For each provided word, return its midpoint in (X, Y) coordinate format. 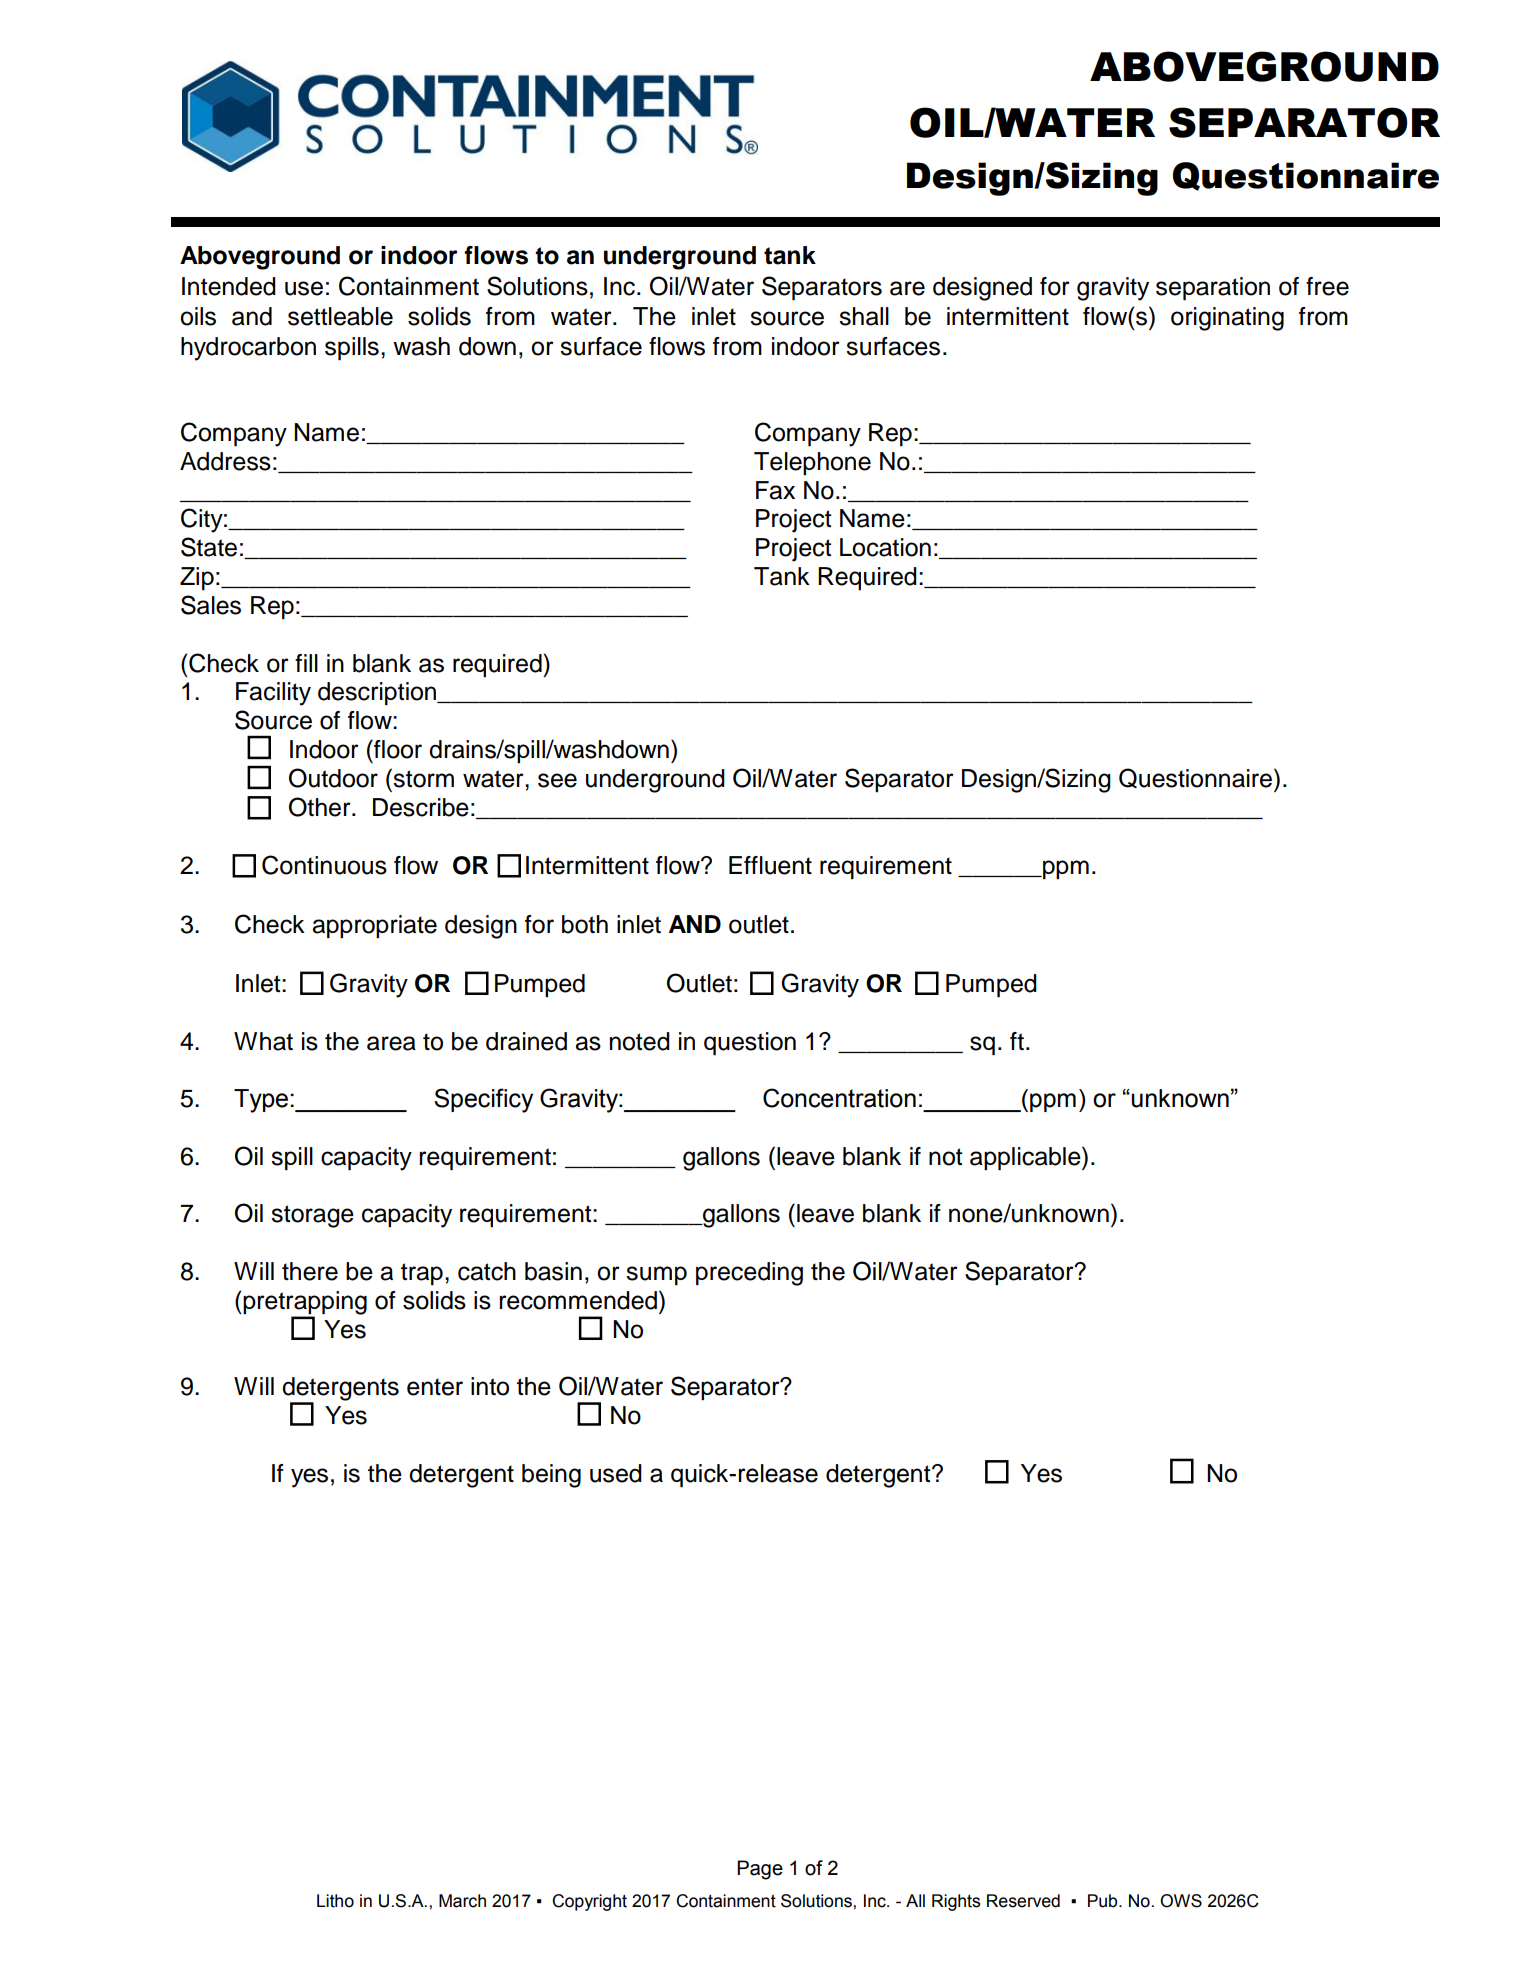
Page (760, 1870)
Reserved (1023, 1901)
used (616, 1473)
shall (864, 316)
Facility (273, 694)
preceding (749, 1274)
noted (640, 1041)
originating (1227, 319)
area (391, 1043)
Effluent (770, 865)
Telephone (812, 463)
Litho (335, 1901)
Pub (1104, 1901)
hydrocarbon (248, 349)
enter (435, 1387)
